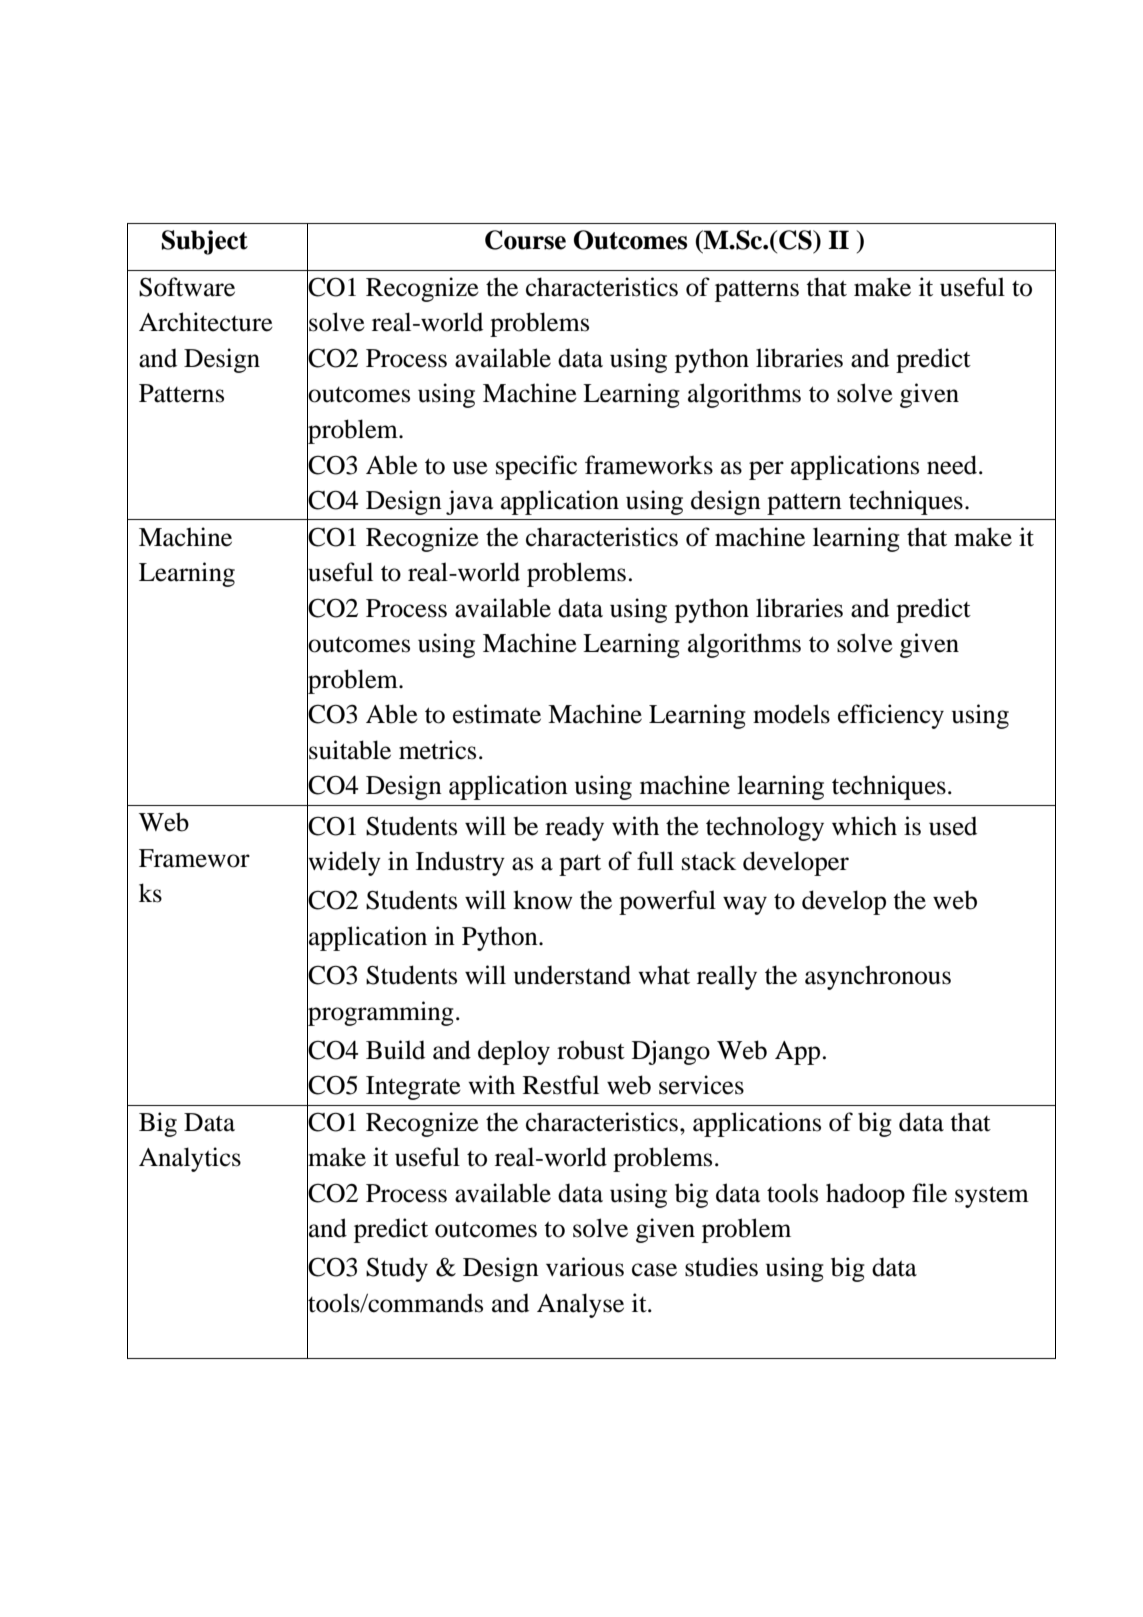  Describe the element at coordinates (953, 465) in the page. I see `need` at that location.
